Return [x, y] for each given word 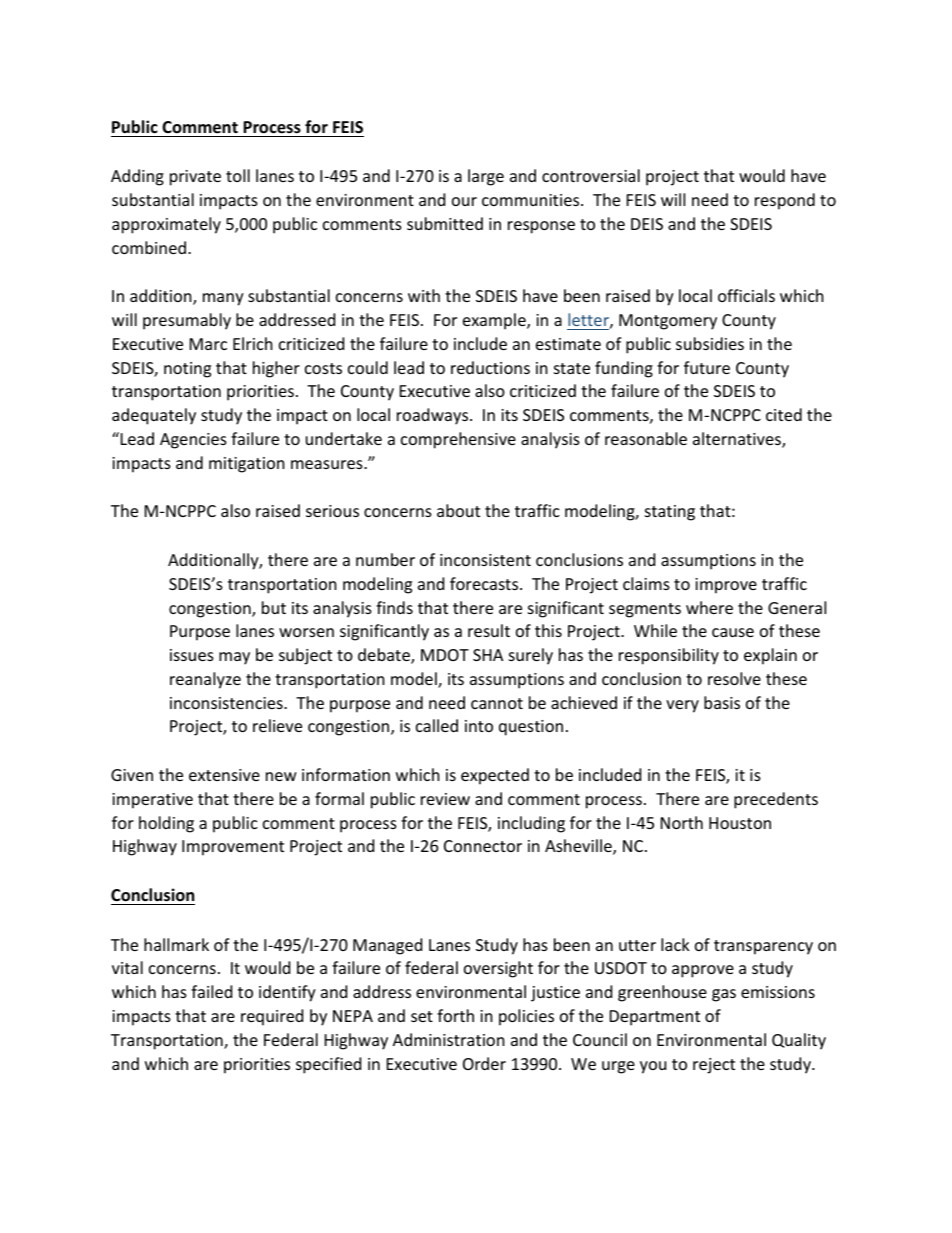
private [195, 178]
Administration [449, 1039]
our [464, 201]
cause [733, 632]
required [272, 1017]
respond [785, 201]
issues [192, 655]
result [489, 630]
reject [714, 1066]
